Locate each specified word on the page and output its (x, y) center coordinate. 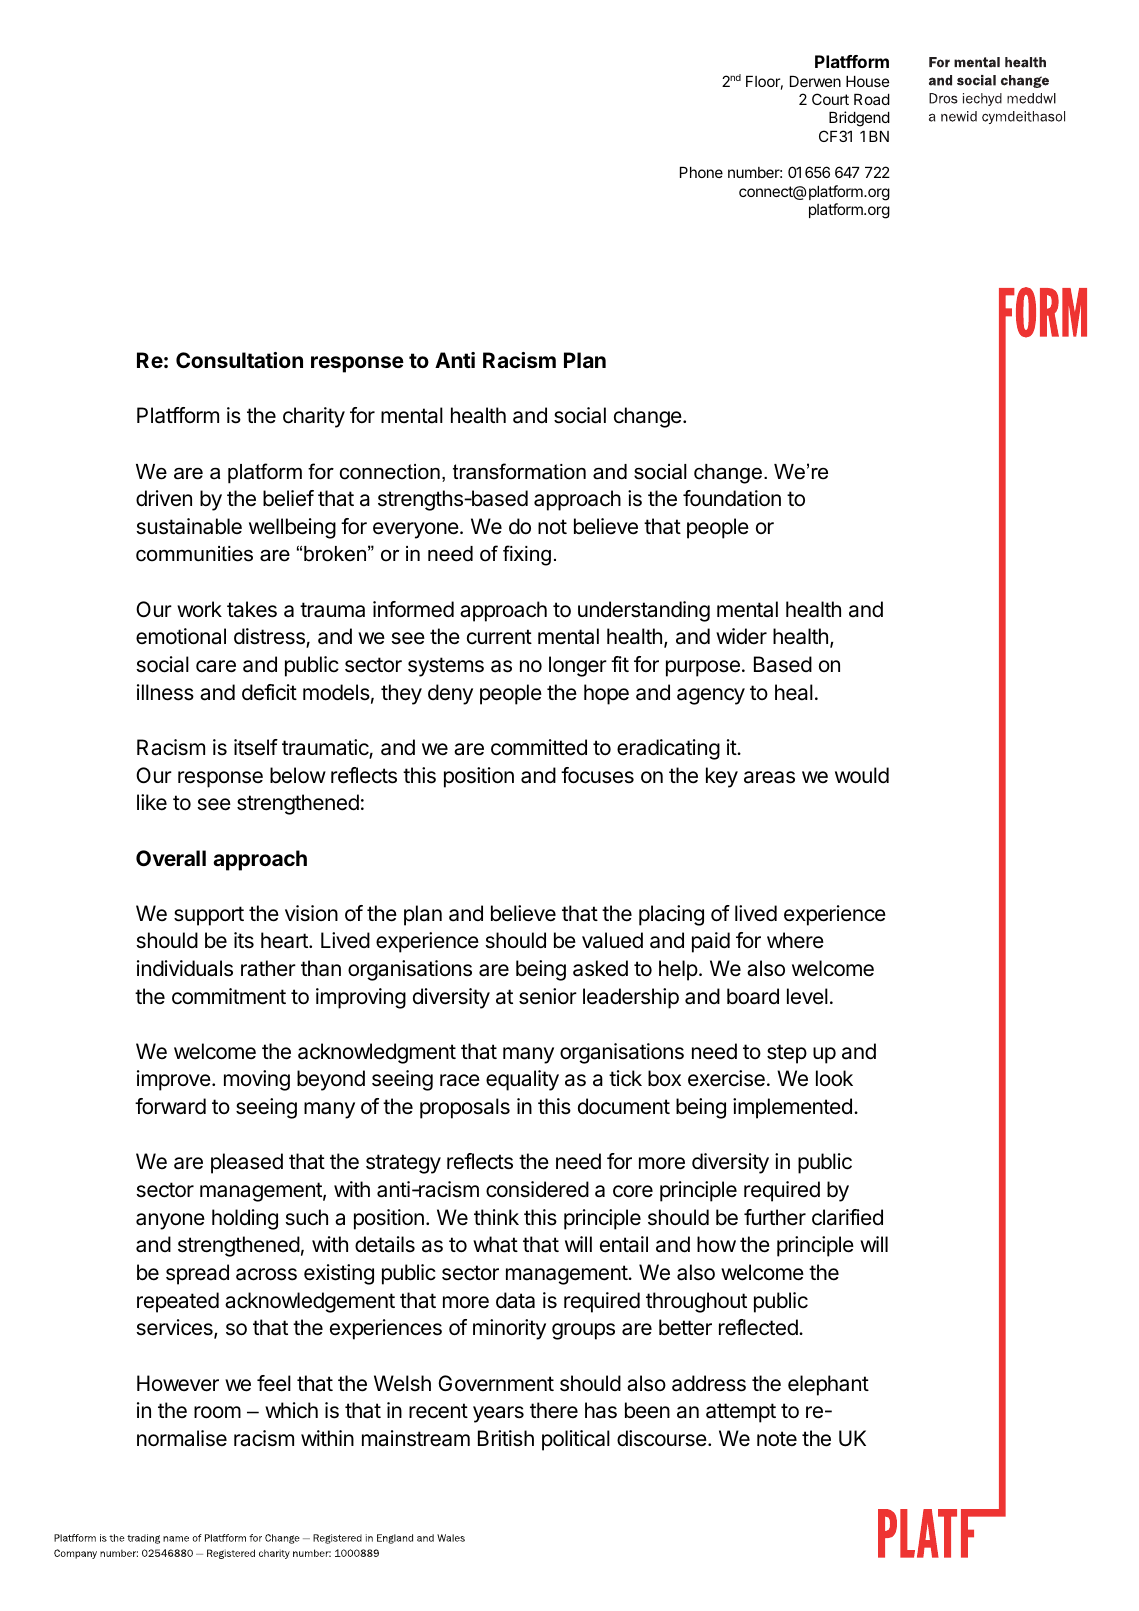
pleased (247, 1163)
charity (314, 417)
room (217, 1412)
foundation (732, 498)
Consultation (239, 360)
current (499, 637)
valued (612, 940)
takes (252, 609)
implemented (792, 1108)
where (795, 940)
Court (830, 99)
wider (741, 636)
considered (537, 1189)
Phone (701, 172)
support (209, 916)
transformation (519, 471)
